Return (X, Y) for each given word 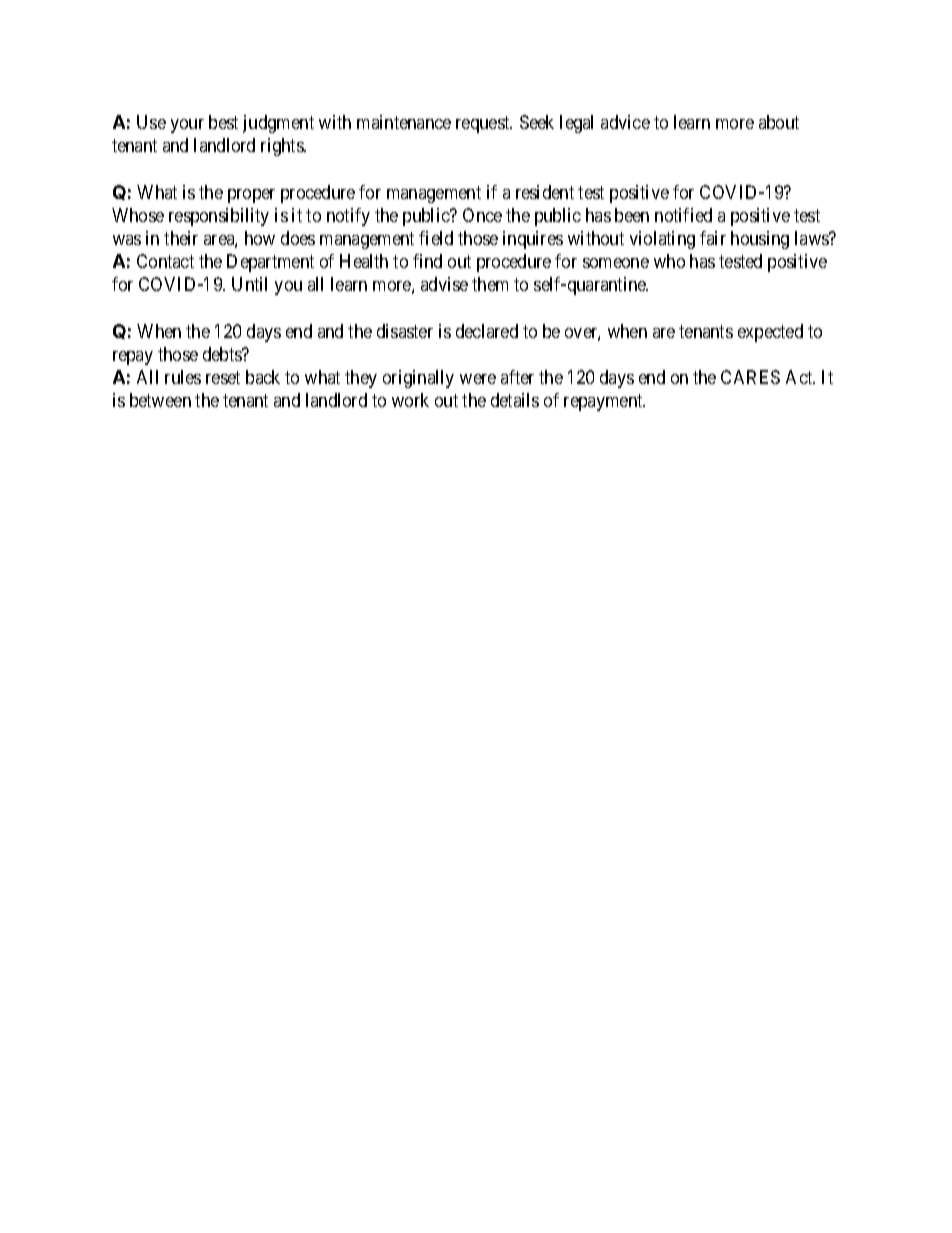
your (187, 126)
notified (683, 215)
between (160, 400)
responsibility (219, 217)
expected (770, 333)
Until (249, 284)
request (484, 124)
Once (482, 215)
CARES (750, 377)
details (515, 400)
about (779, 122)
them (490, 284)
